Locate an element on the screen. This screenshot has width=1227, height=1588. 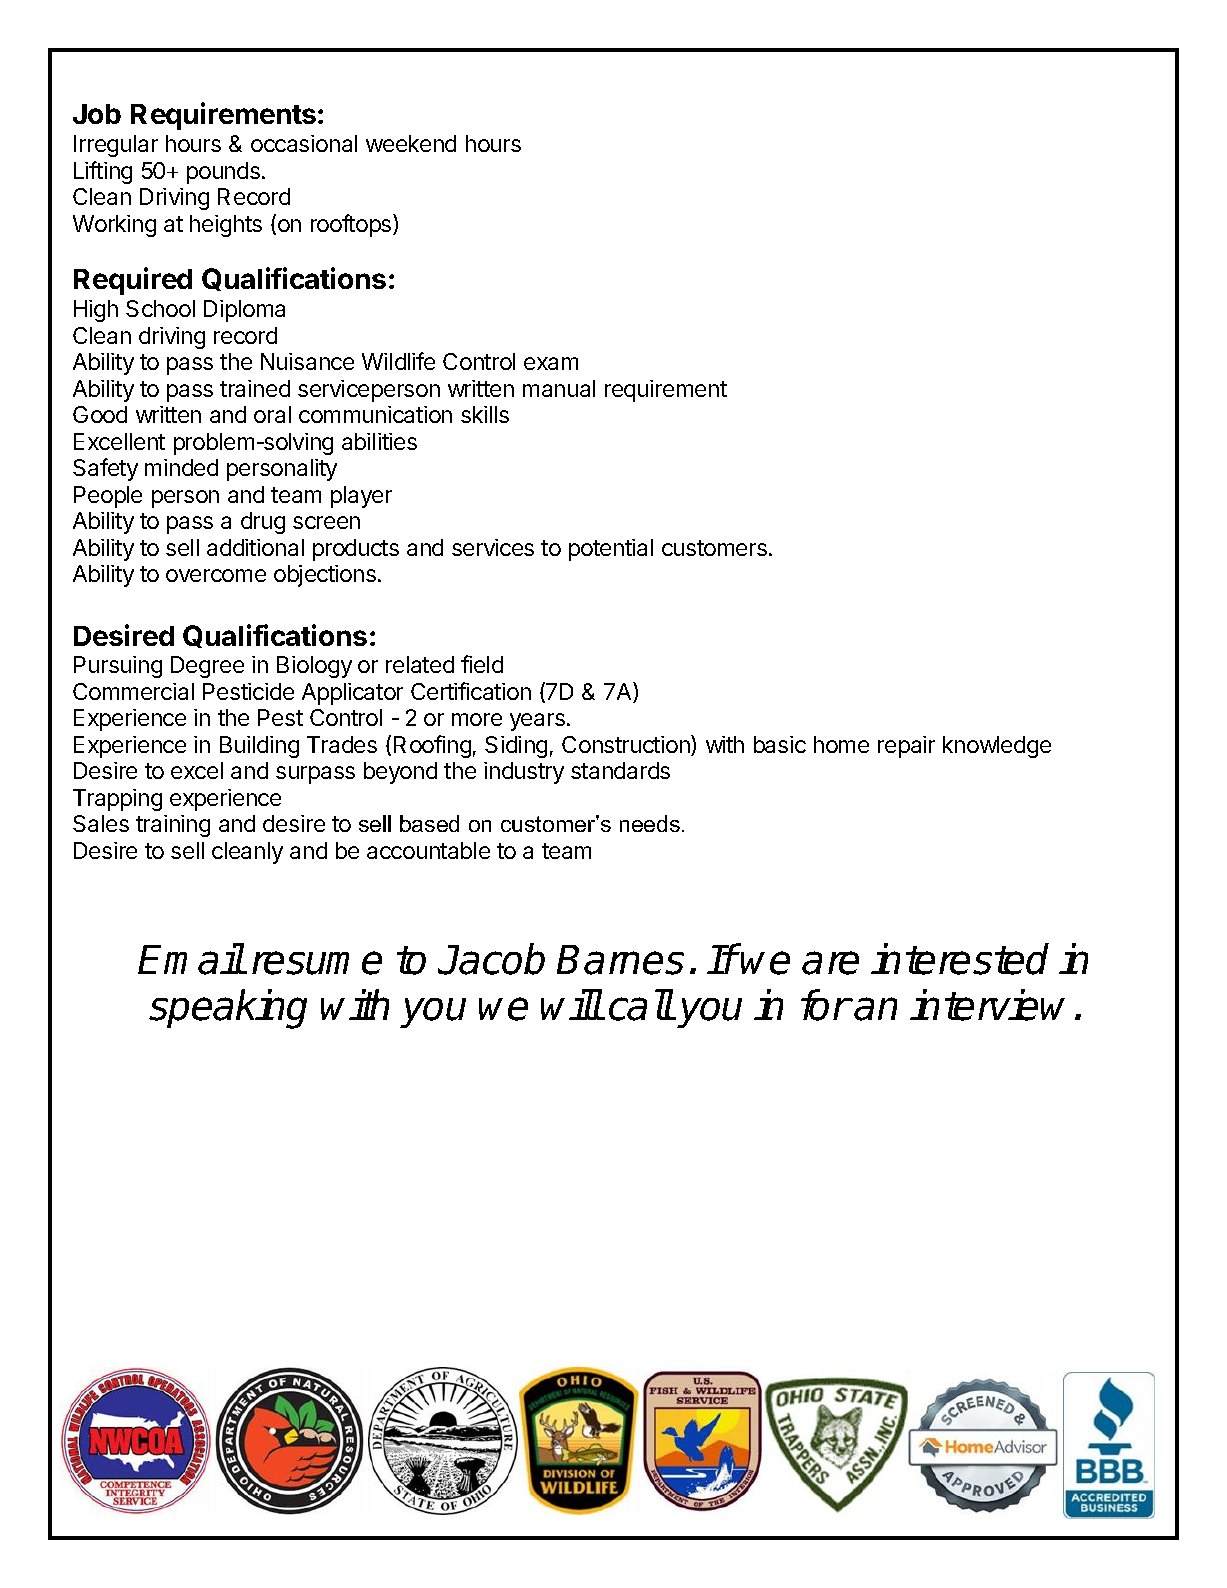
overcome is located at coordinates (216, 575).
